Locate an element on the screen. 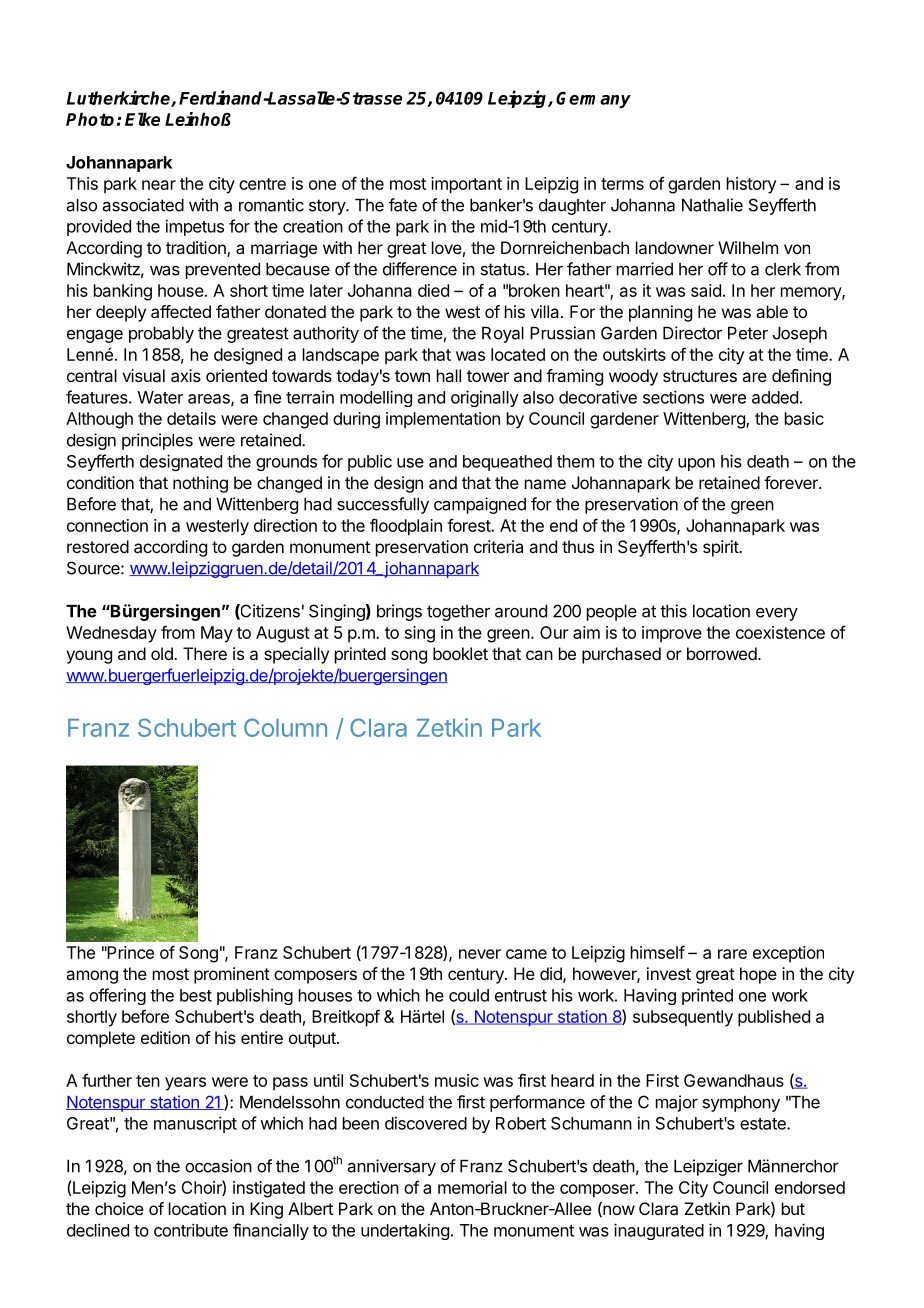  memorial is located at coordinates (472, 1187).
